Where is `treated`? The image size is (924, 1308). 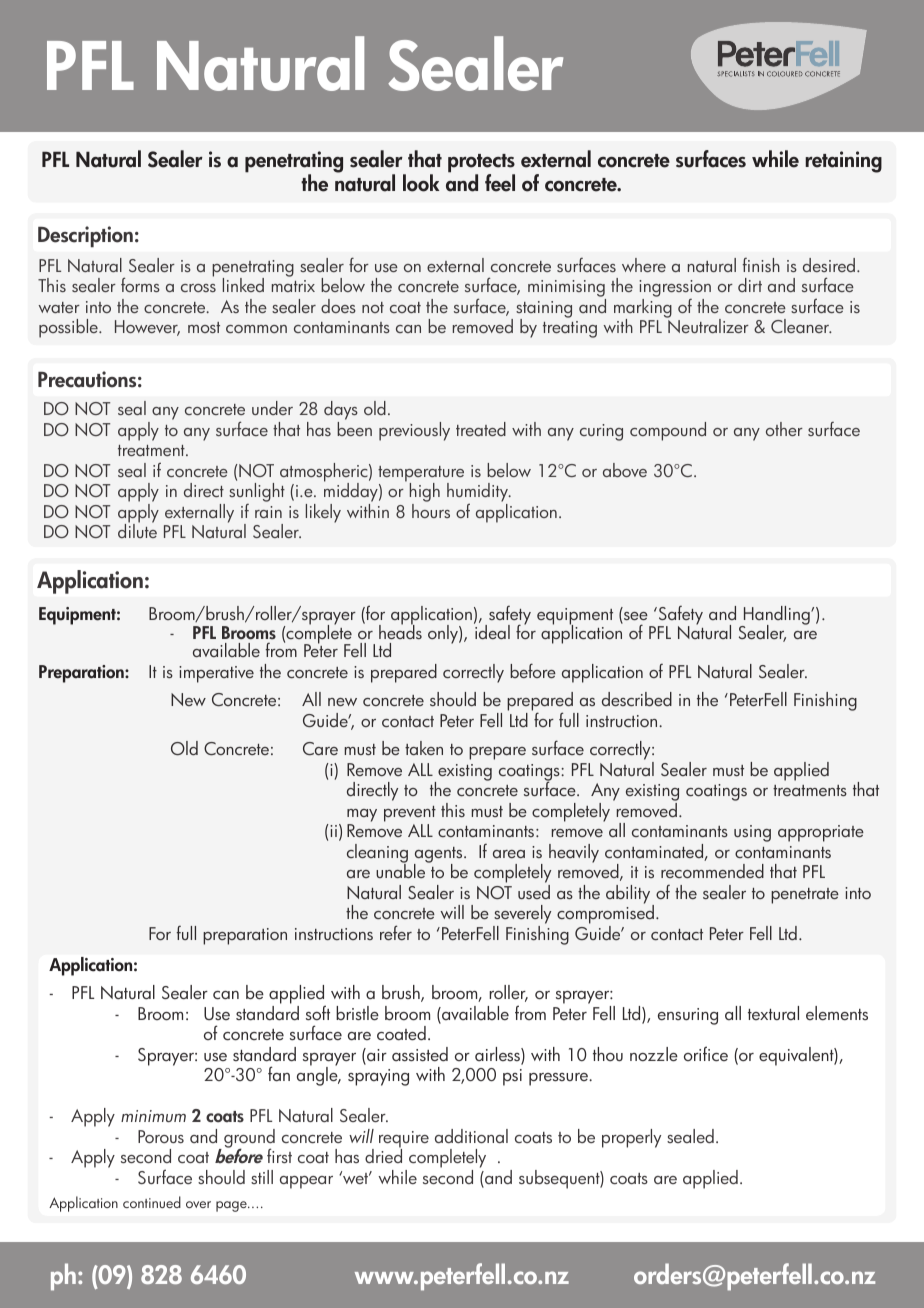 treated is located at coordinates (481, 429).
